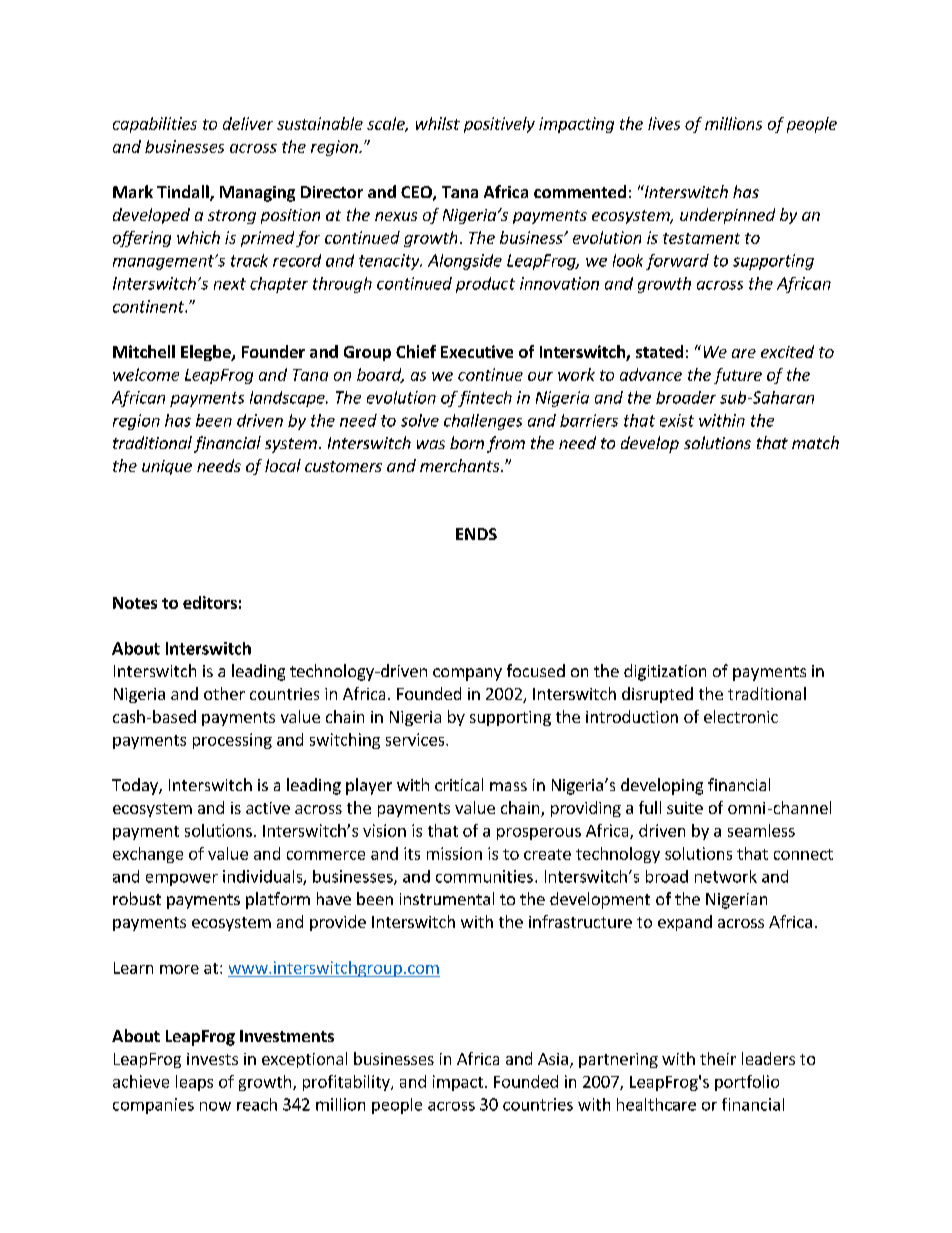  I want to click on Asia, so click(553, 1059).
